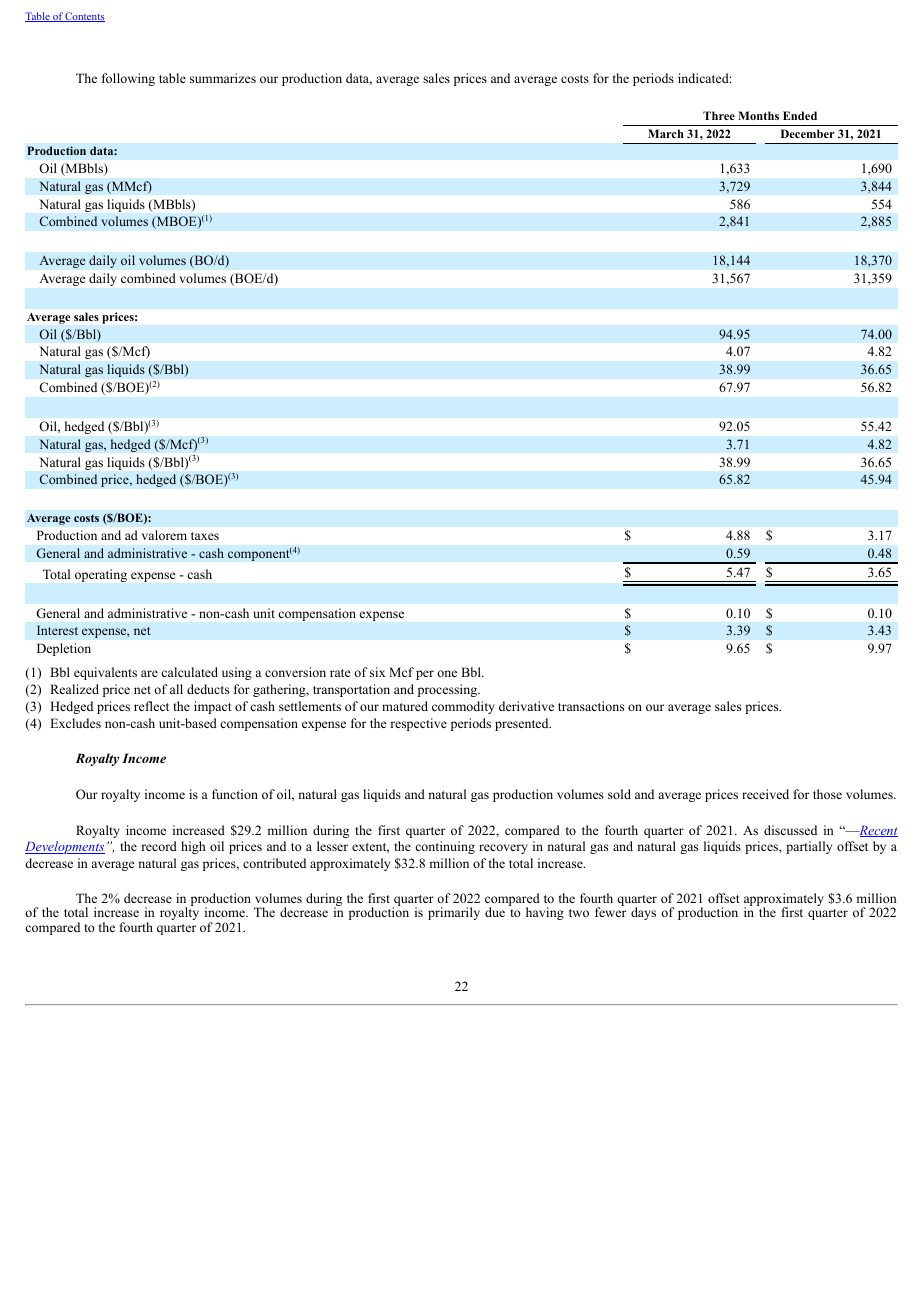 The image size is (924, 1308). Describe the element at coordinates (84, 17) in the screenshot. I see `Contents` at that location.
